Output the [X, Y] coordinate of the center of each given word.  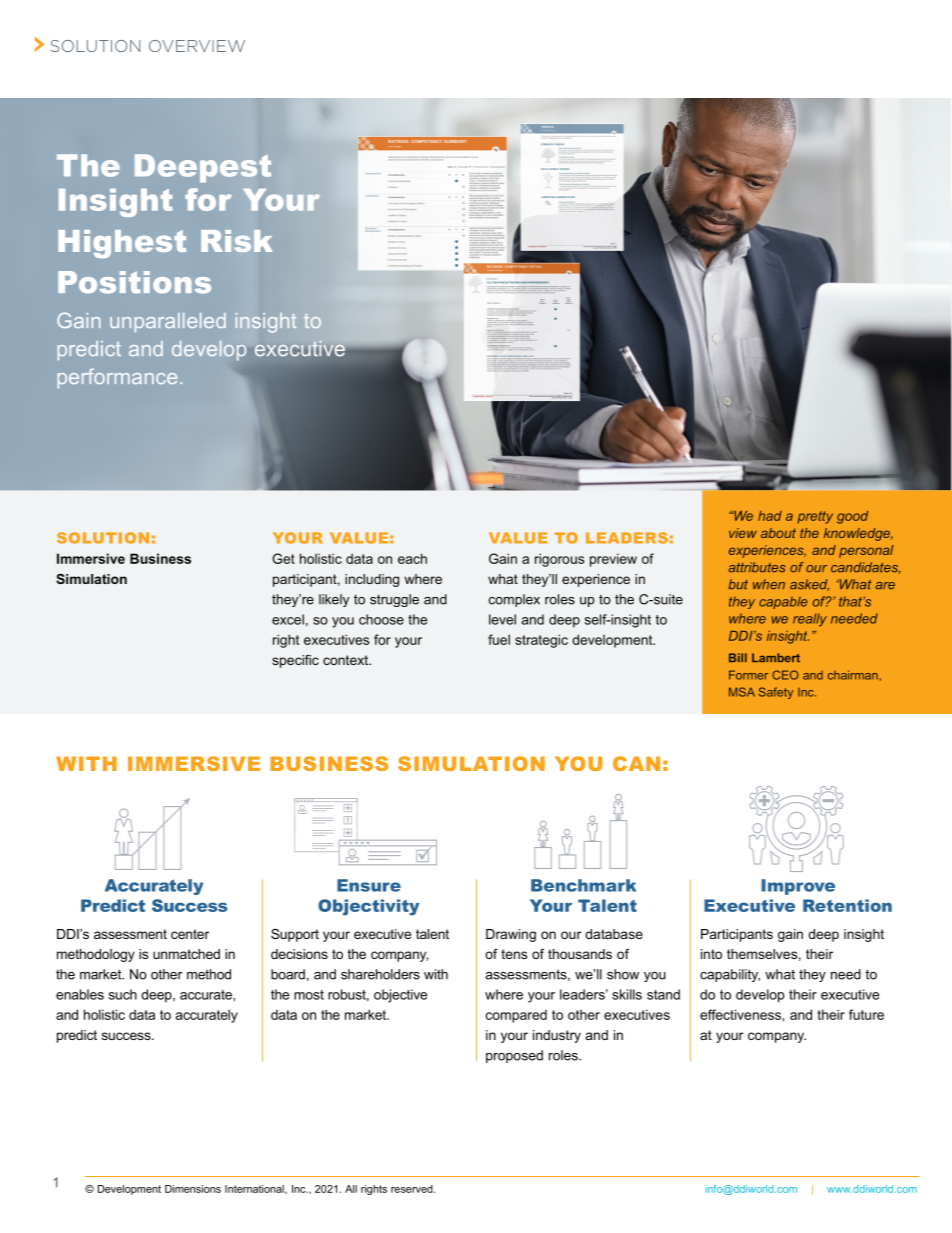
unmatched [186, 954]
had [770, 516]
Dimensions [193, 1189]
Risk [237, 241]
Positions [134, 282]
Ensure [369, 885]
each [412, 558]
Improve [798, 887]
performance [117, 378]
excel [288, 619]
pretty [815, 517]
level [502, 619]
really [810, 620]
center [190, 934]
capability [730, 975]
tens [514, 954]
